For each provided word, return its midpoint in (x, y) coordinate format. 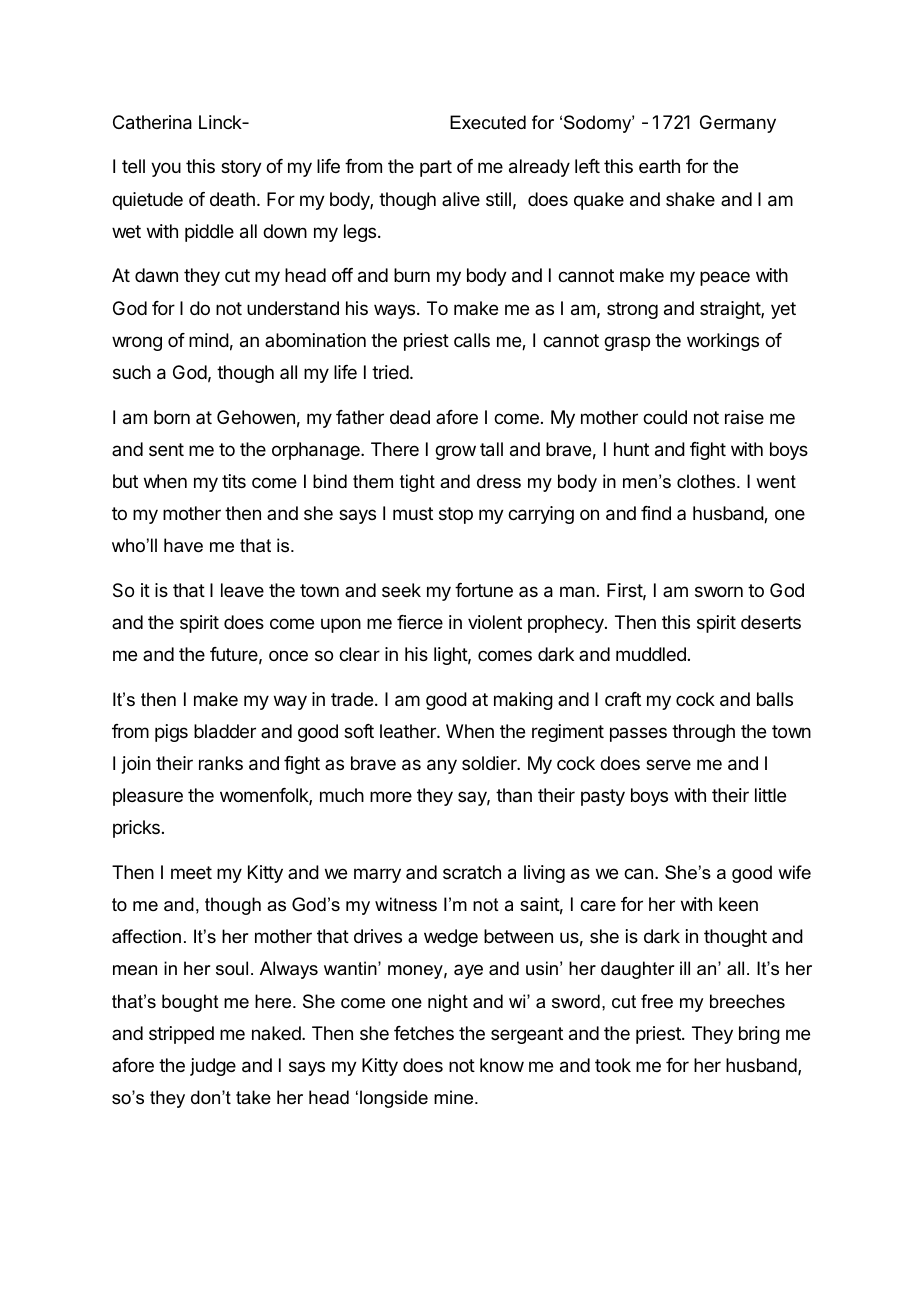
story (241, 168)
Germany (738, 124)
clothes (707, 481)
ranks (221, 763)
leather (409, 731)
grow (455, 452)
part (436, 168)
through (703, 733)
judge (213, 1067)
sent (166, 449)
